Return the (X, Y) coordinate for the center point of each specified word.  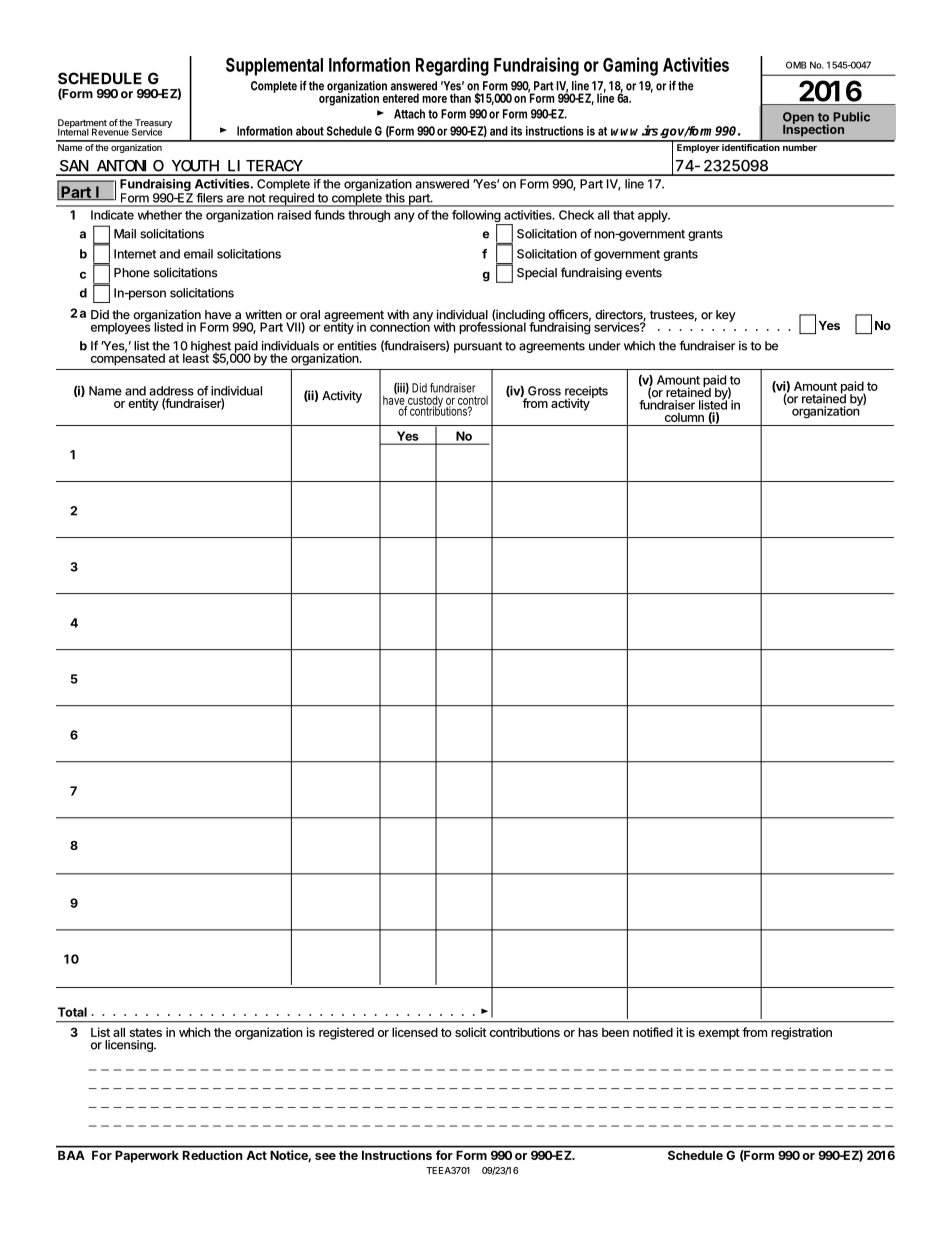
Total (72, 1012)
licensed (415, 1032)
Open (798, 119)
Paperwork (147, 1157)
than (460, 98)
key (726, 316)
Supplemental (274, 67)
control (473, 401)
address (171, 391)
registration (801, 1033)
